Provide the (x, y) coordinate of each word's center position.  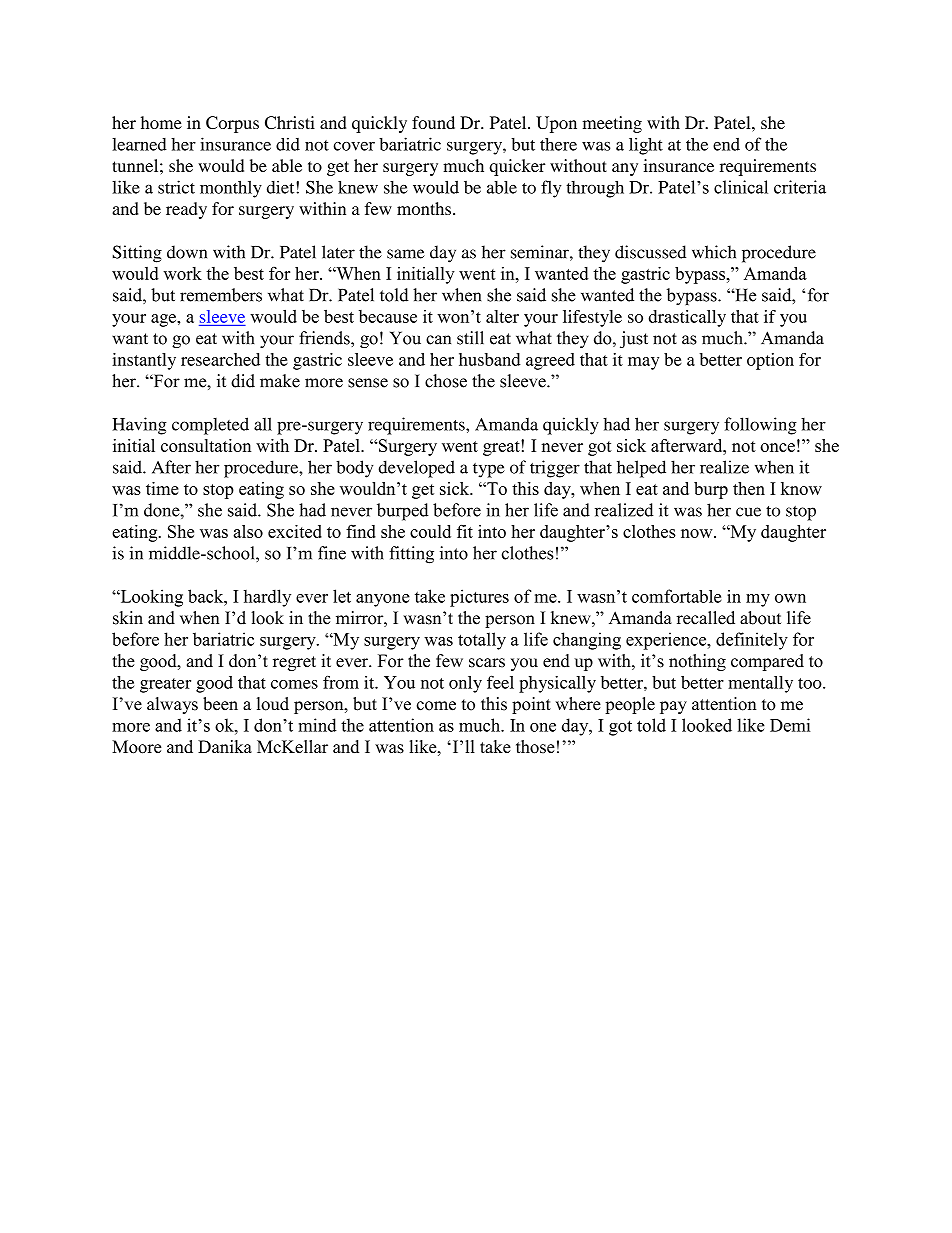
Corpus (232, 124)
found (433, 122)
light (646, 146)
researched (220, 359)
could (430, 531)
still (470, 338)
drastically (687, 318)
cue (748, 512)
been (220, 704)
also (248, 531)
